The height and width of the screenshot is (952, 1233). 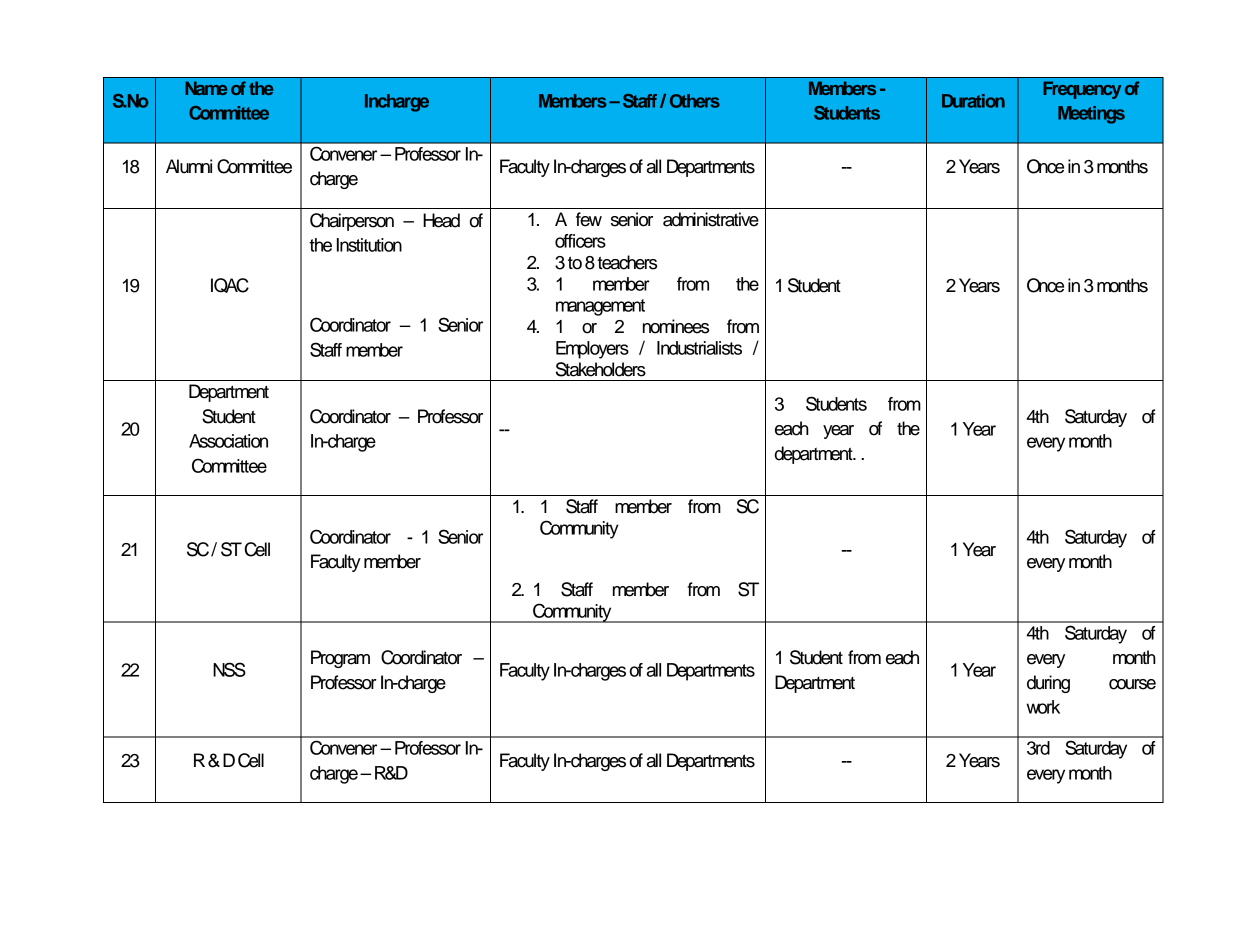 What do you see at coordinates (973, 101) in the screenshot?
I see `Duration` at bounding box center [973, 101].
